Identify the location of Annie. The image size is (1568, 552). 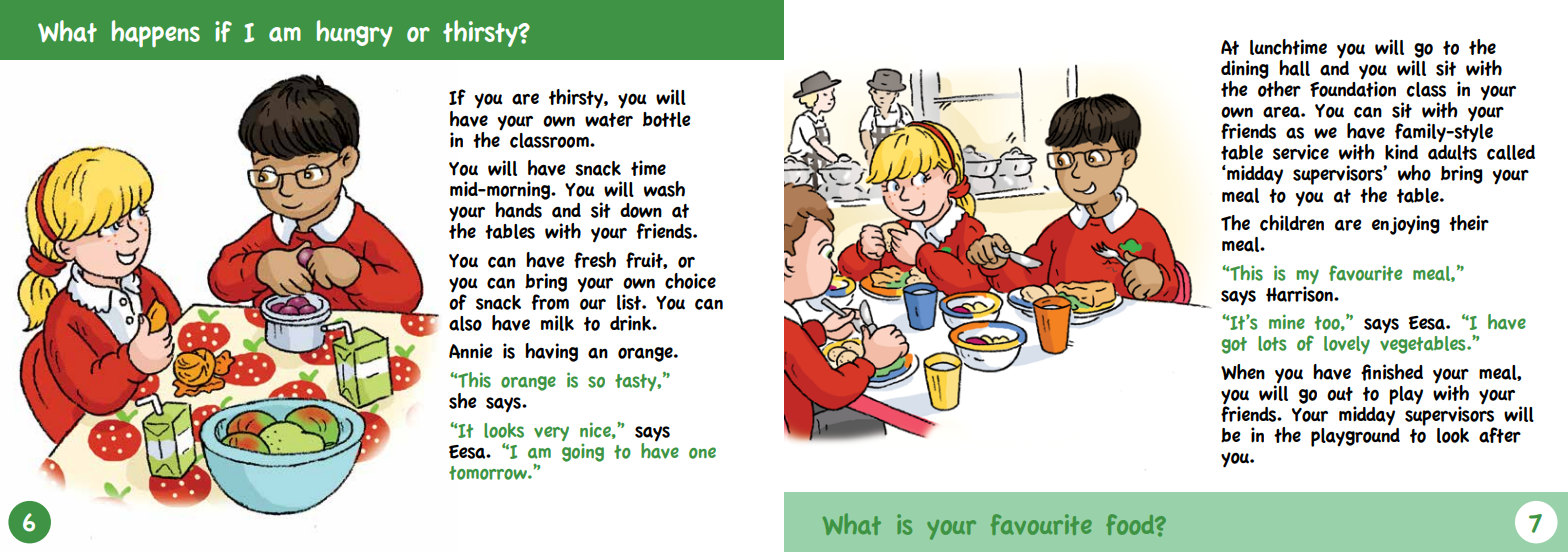
(471, 351).
